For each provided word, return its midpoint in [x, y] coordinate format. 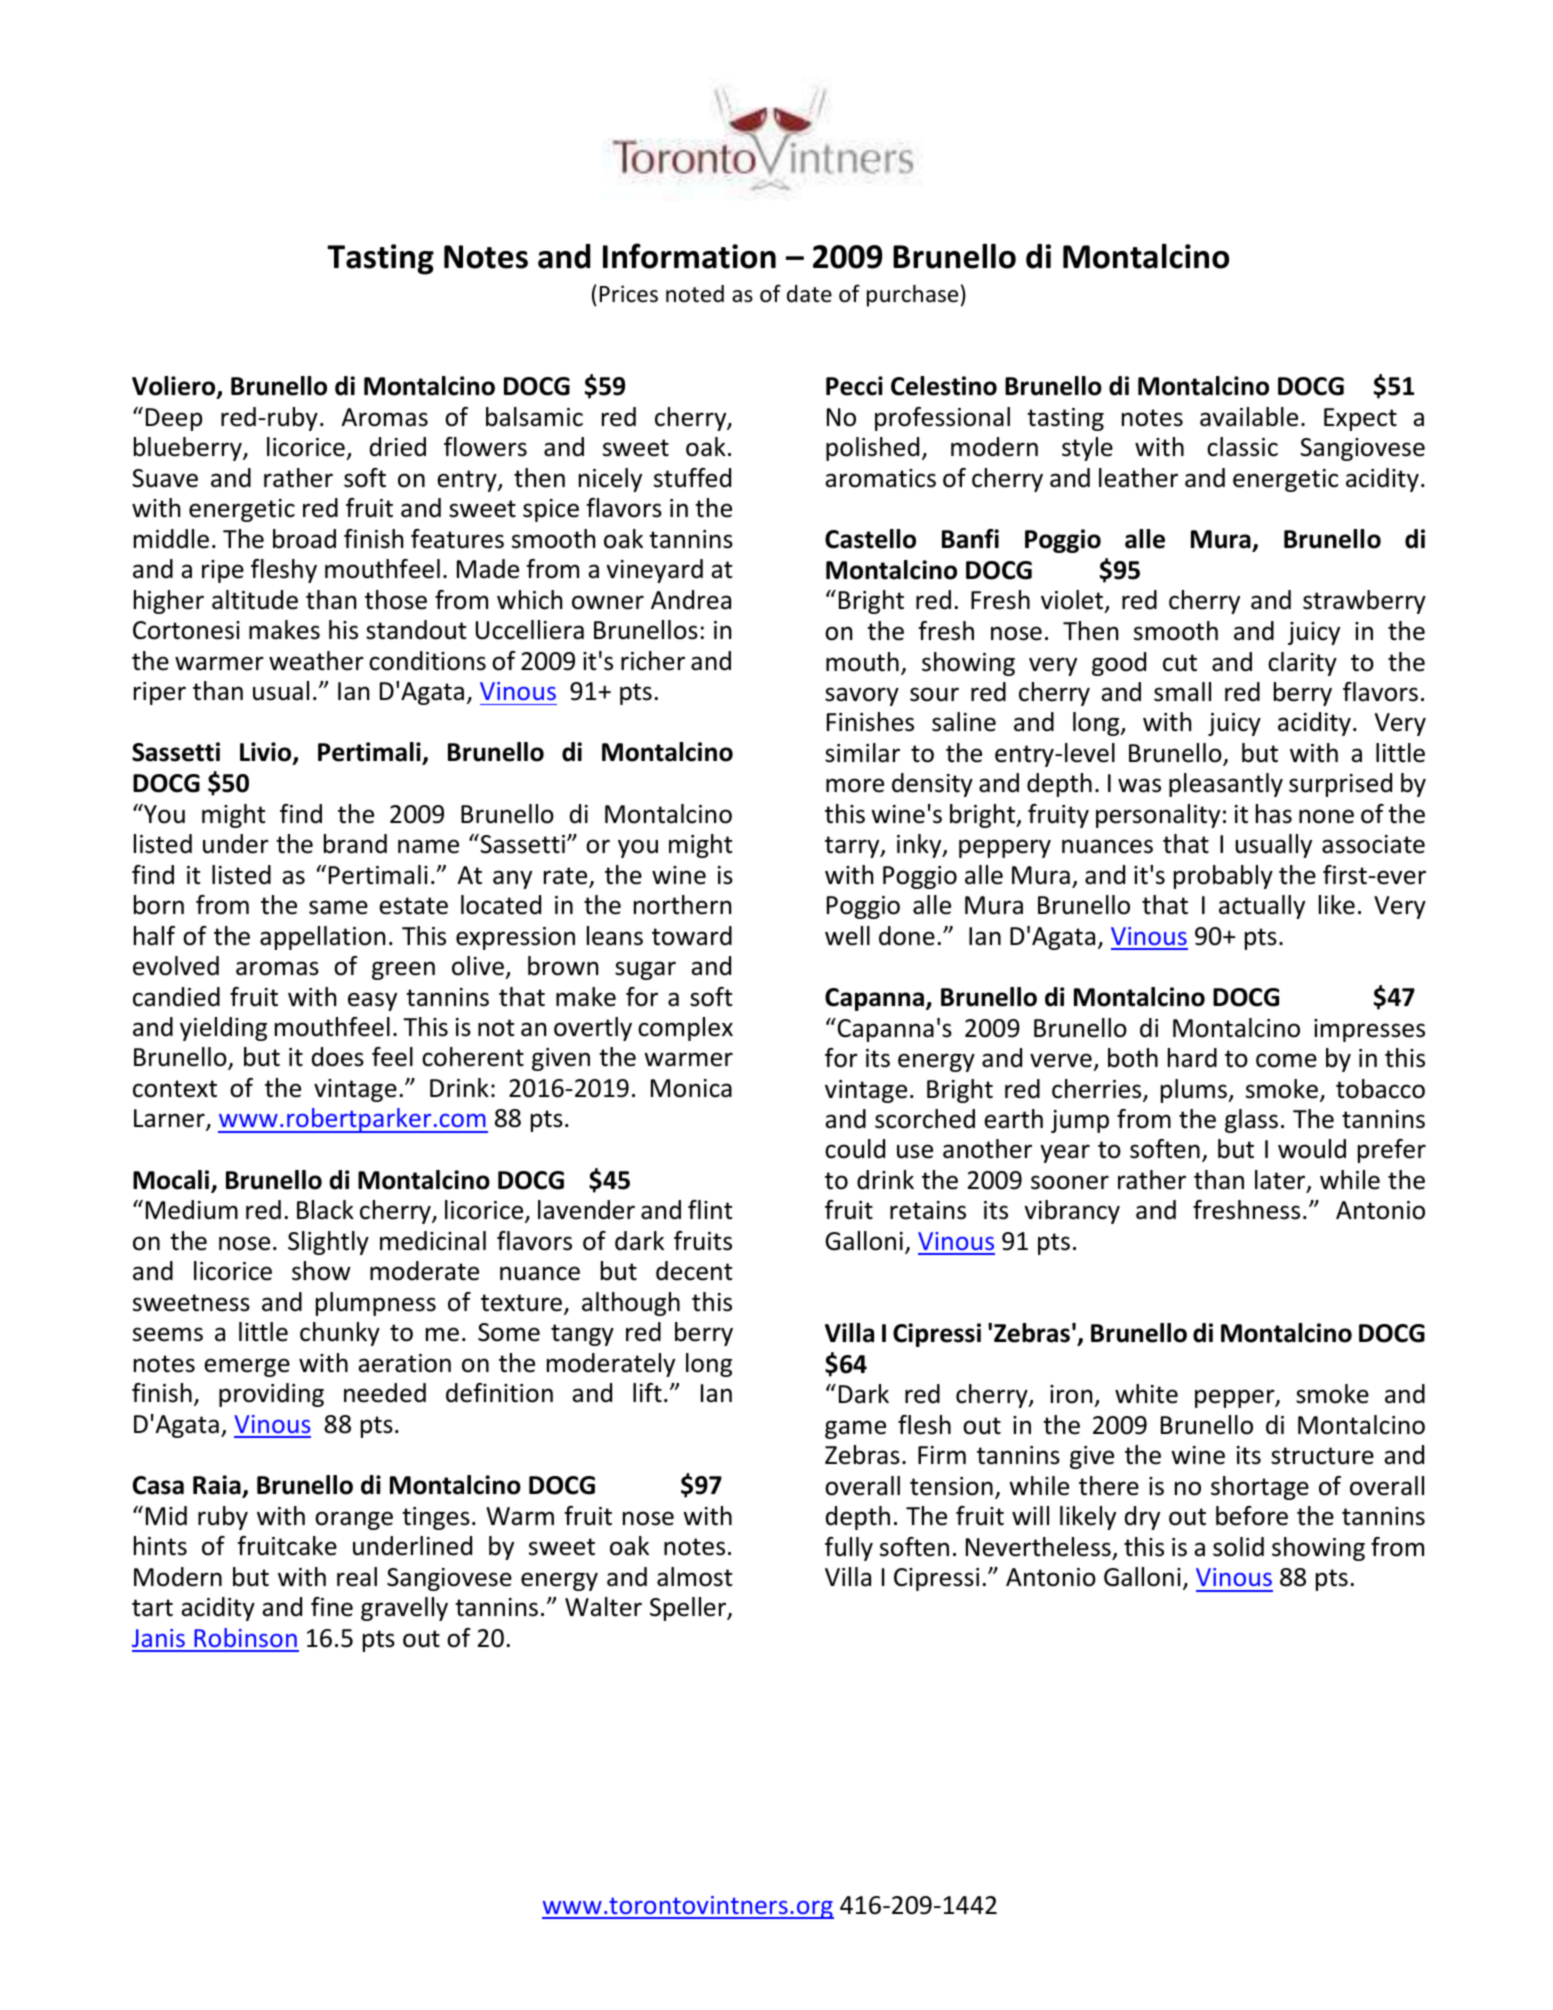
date [809, 294]
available [1249, 417]
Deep [174, 419]
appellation [322, 938]
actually [1262, 907]
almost [695, 1577]
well [847, 936]
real [357, 1577]
